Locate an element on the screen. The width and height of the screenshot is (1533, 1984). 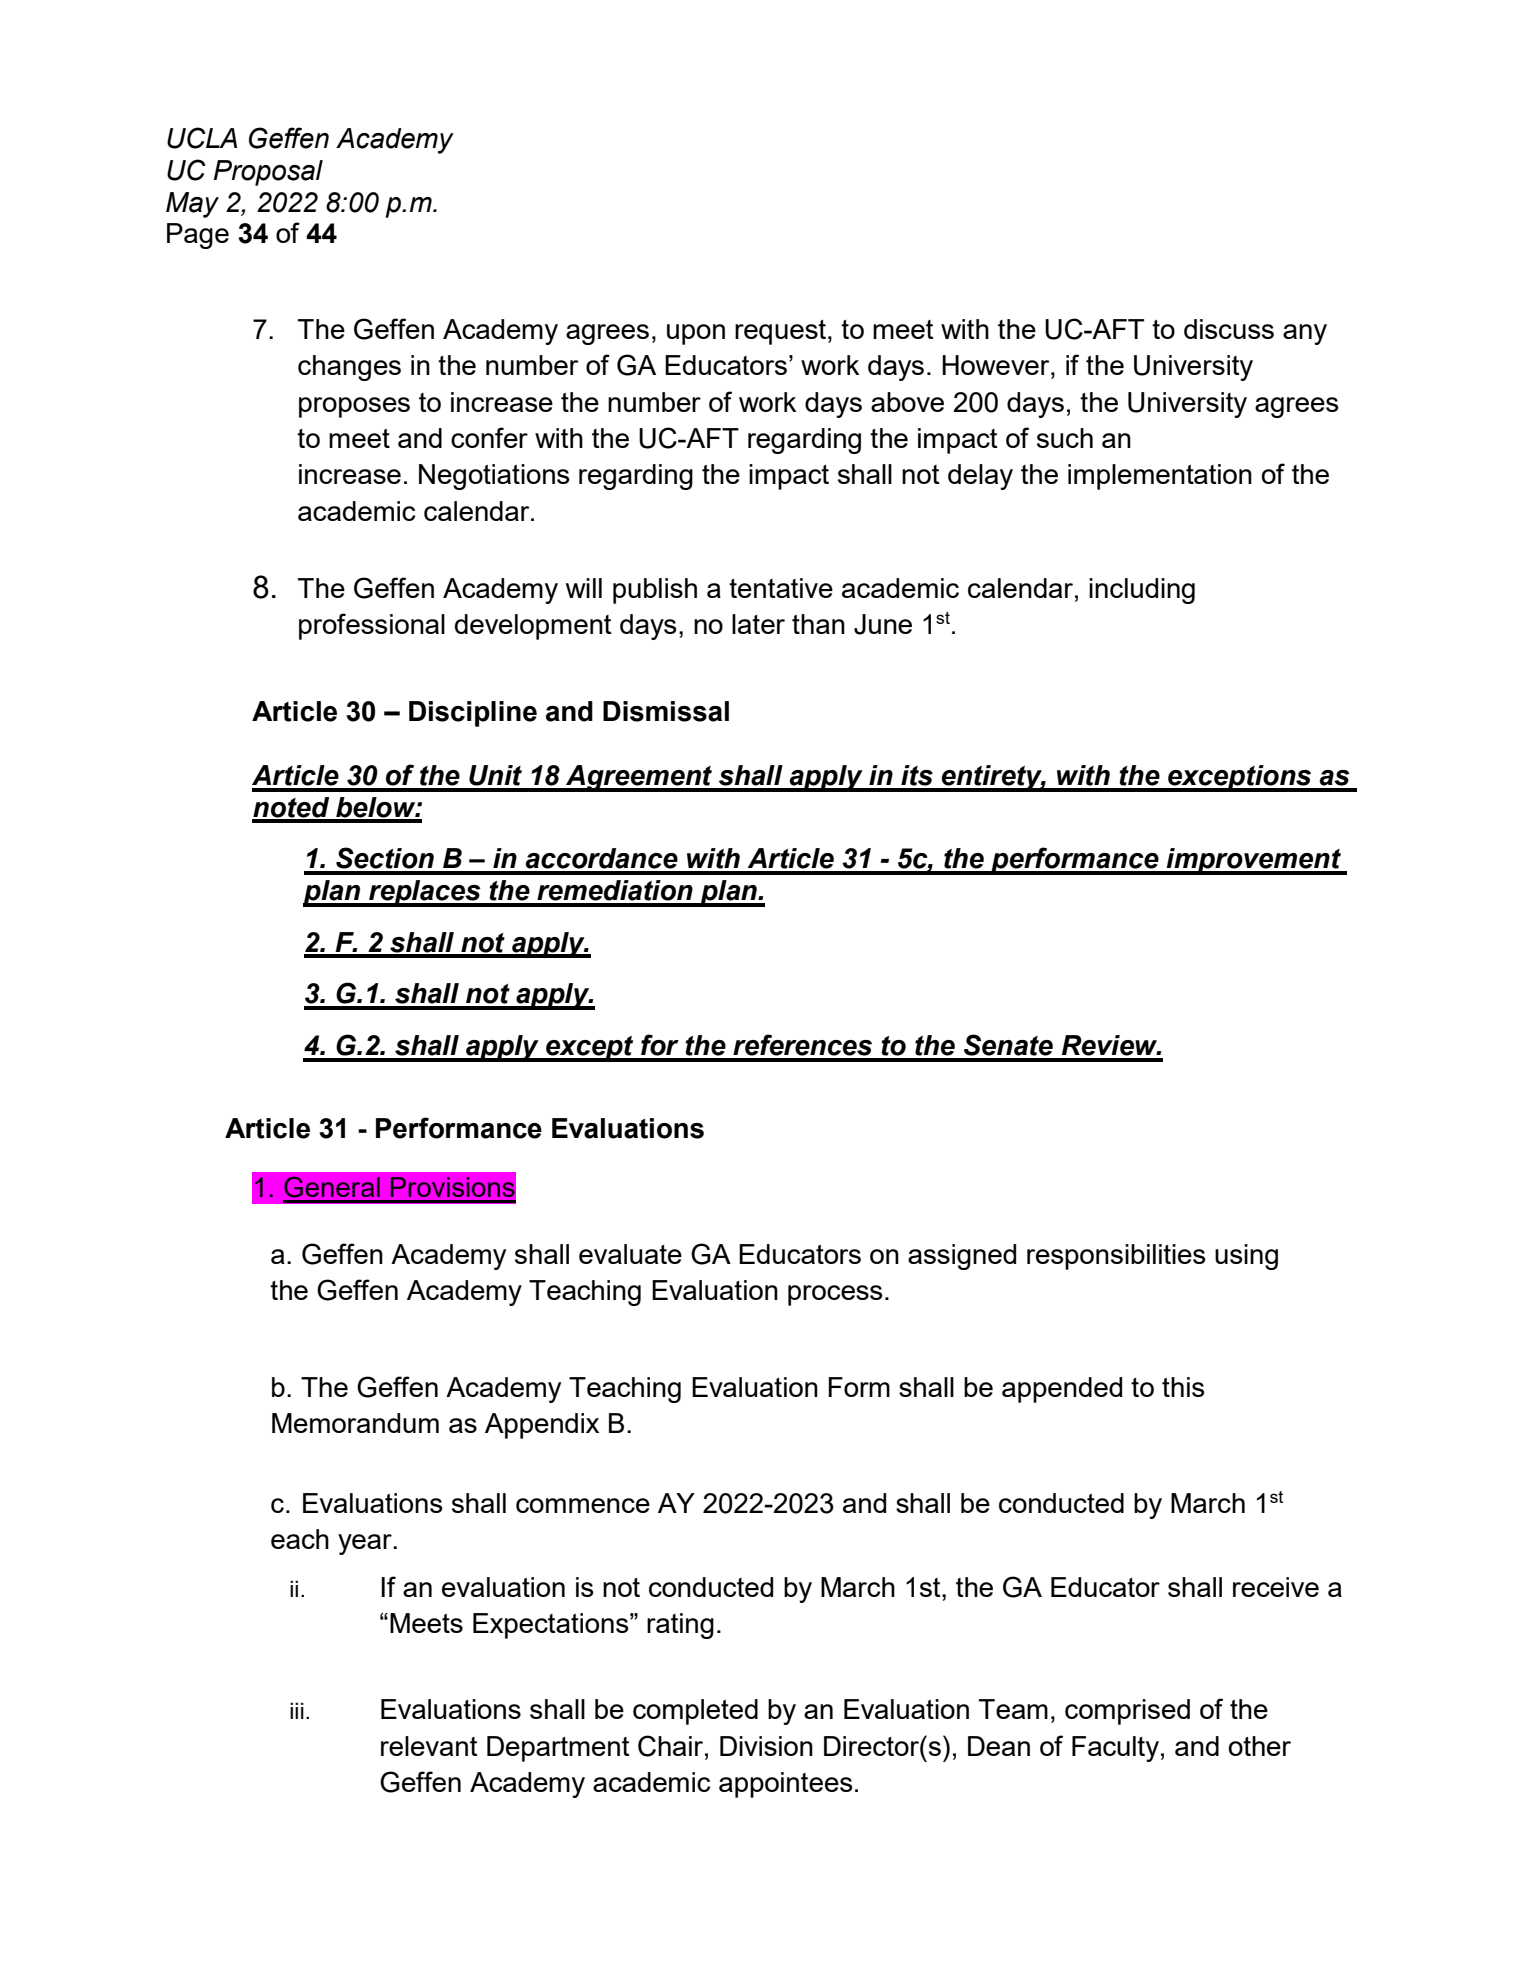
this is located at coordinates (1183, 1387).
